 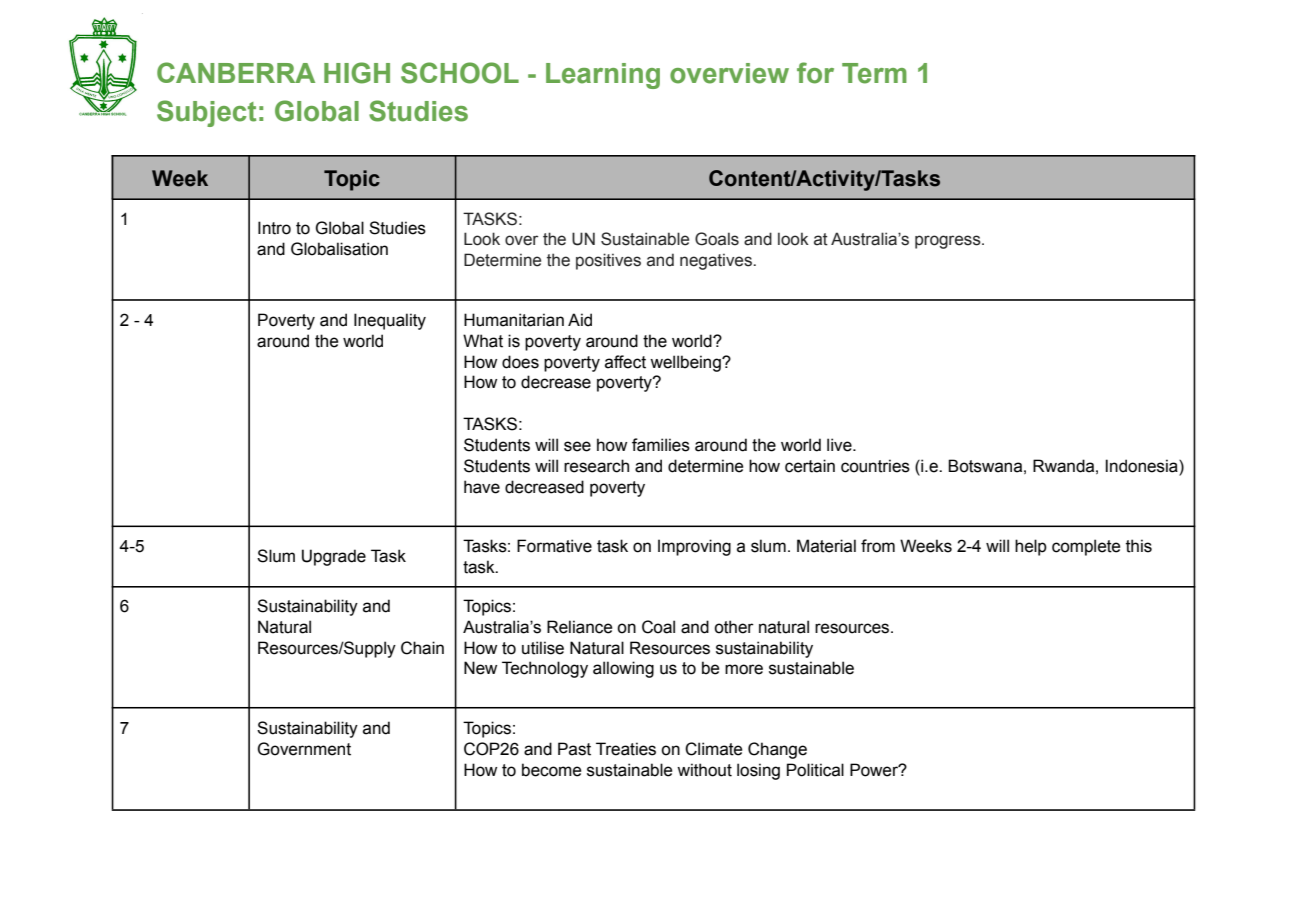 What do you see at coordinates (482, 487) in the image?
I see `have` at bounding box center [482, 487].
